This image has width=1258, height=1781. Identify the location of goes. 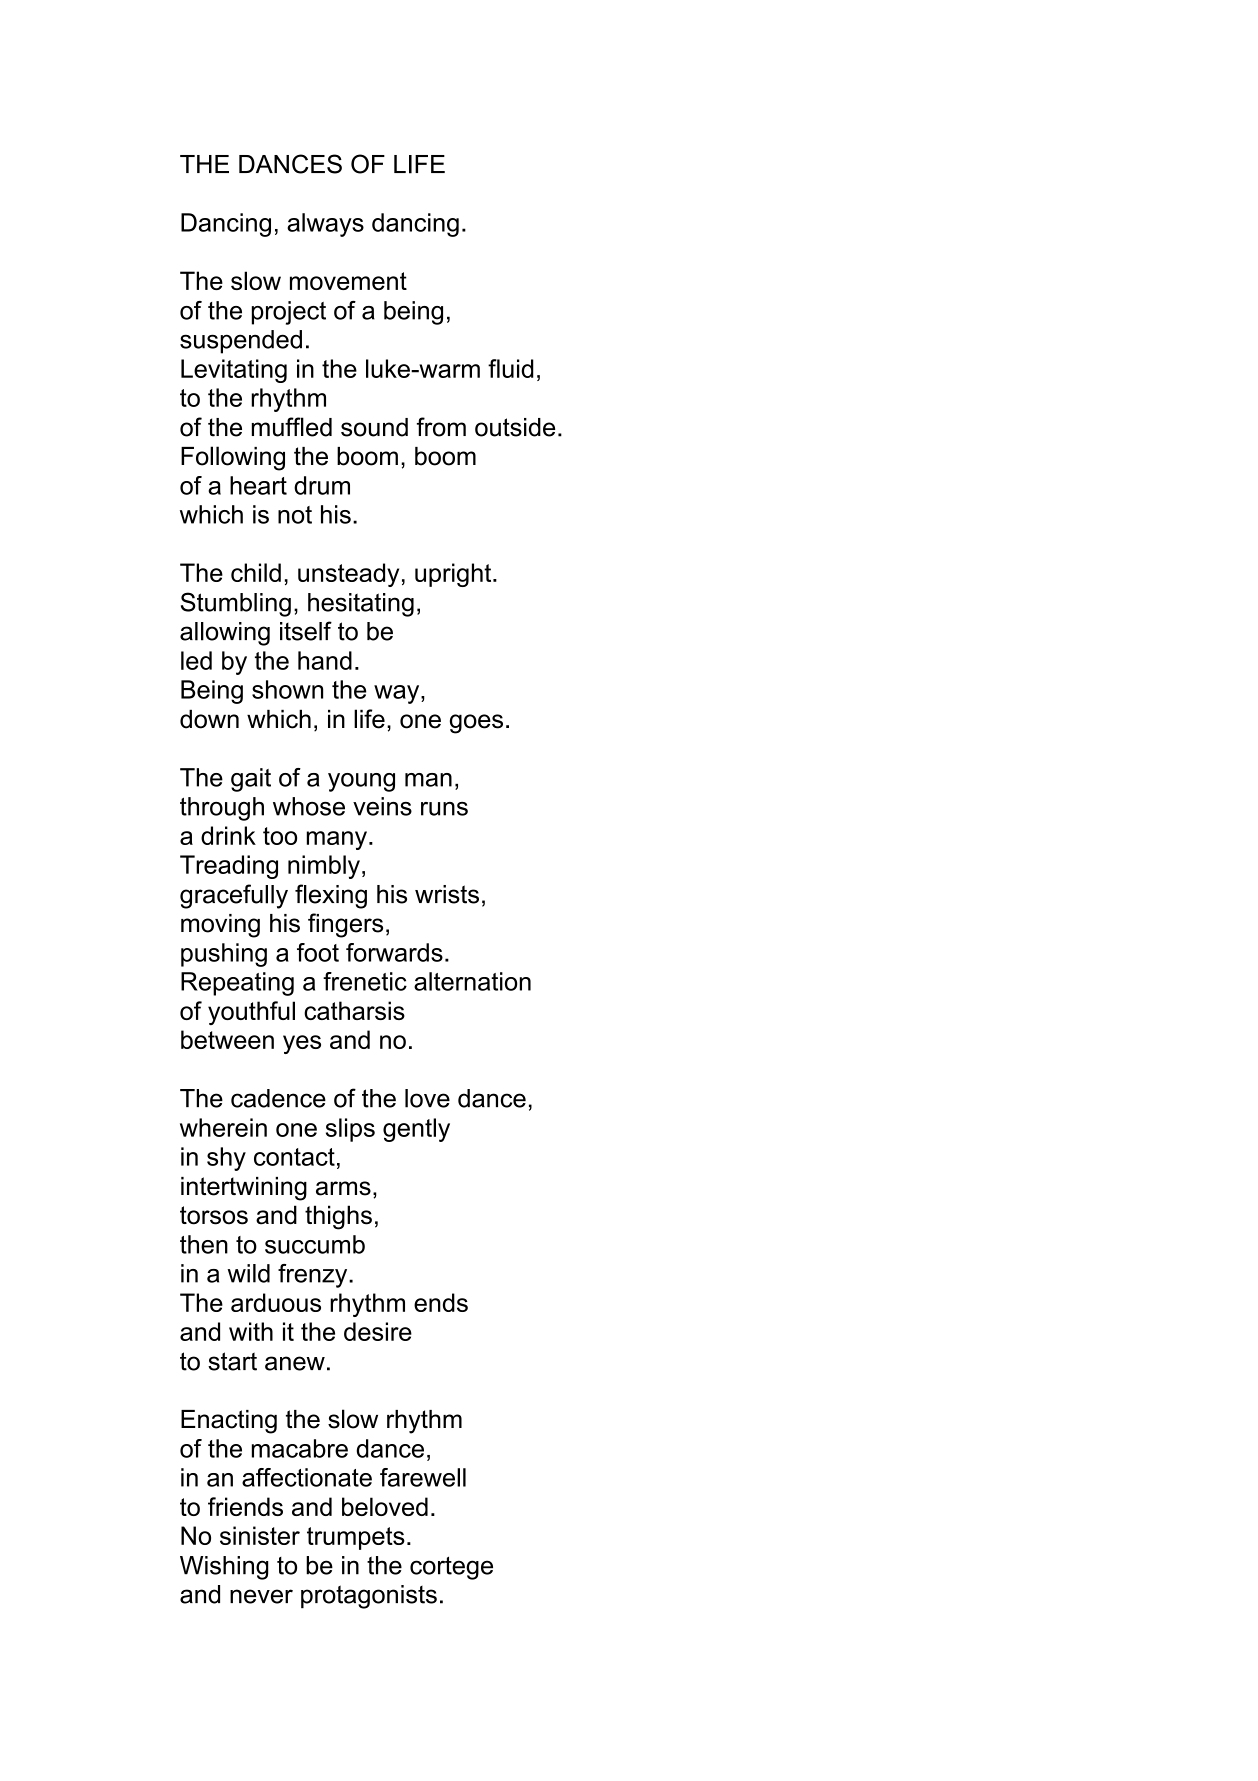
(476, 724).
